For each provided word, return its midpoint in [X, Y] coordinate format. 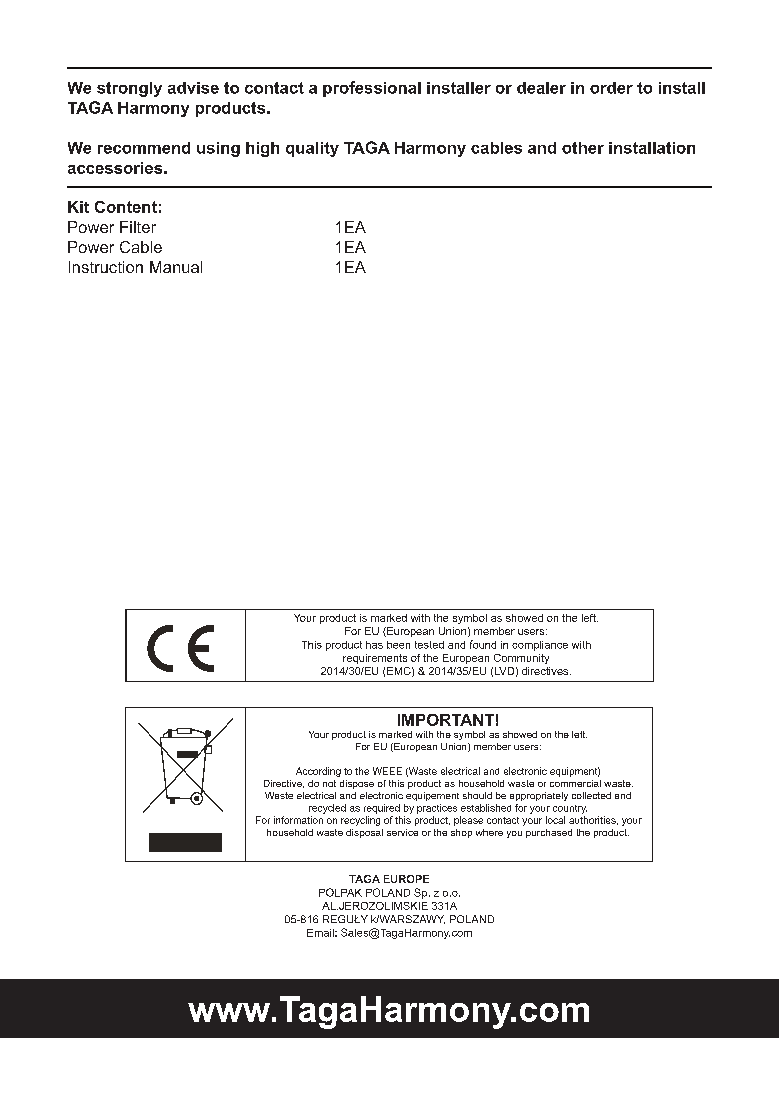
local [555, 820]
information [298, 820]
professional [372, 89]
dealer [541, 88]
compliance [540, 646]
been [398, 645]
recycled [327, 809]
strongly [129, 89]
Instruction [106, 267]
